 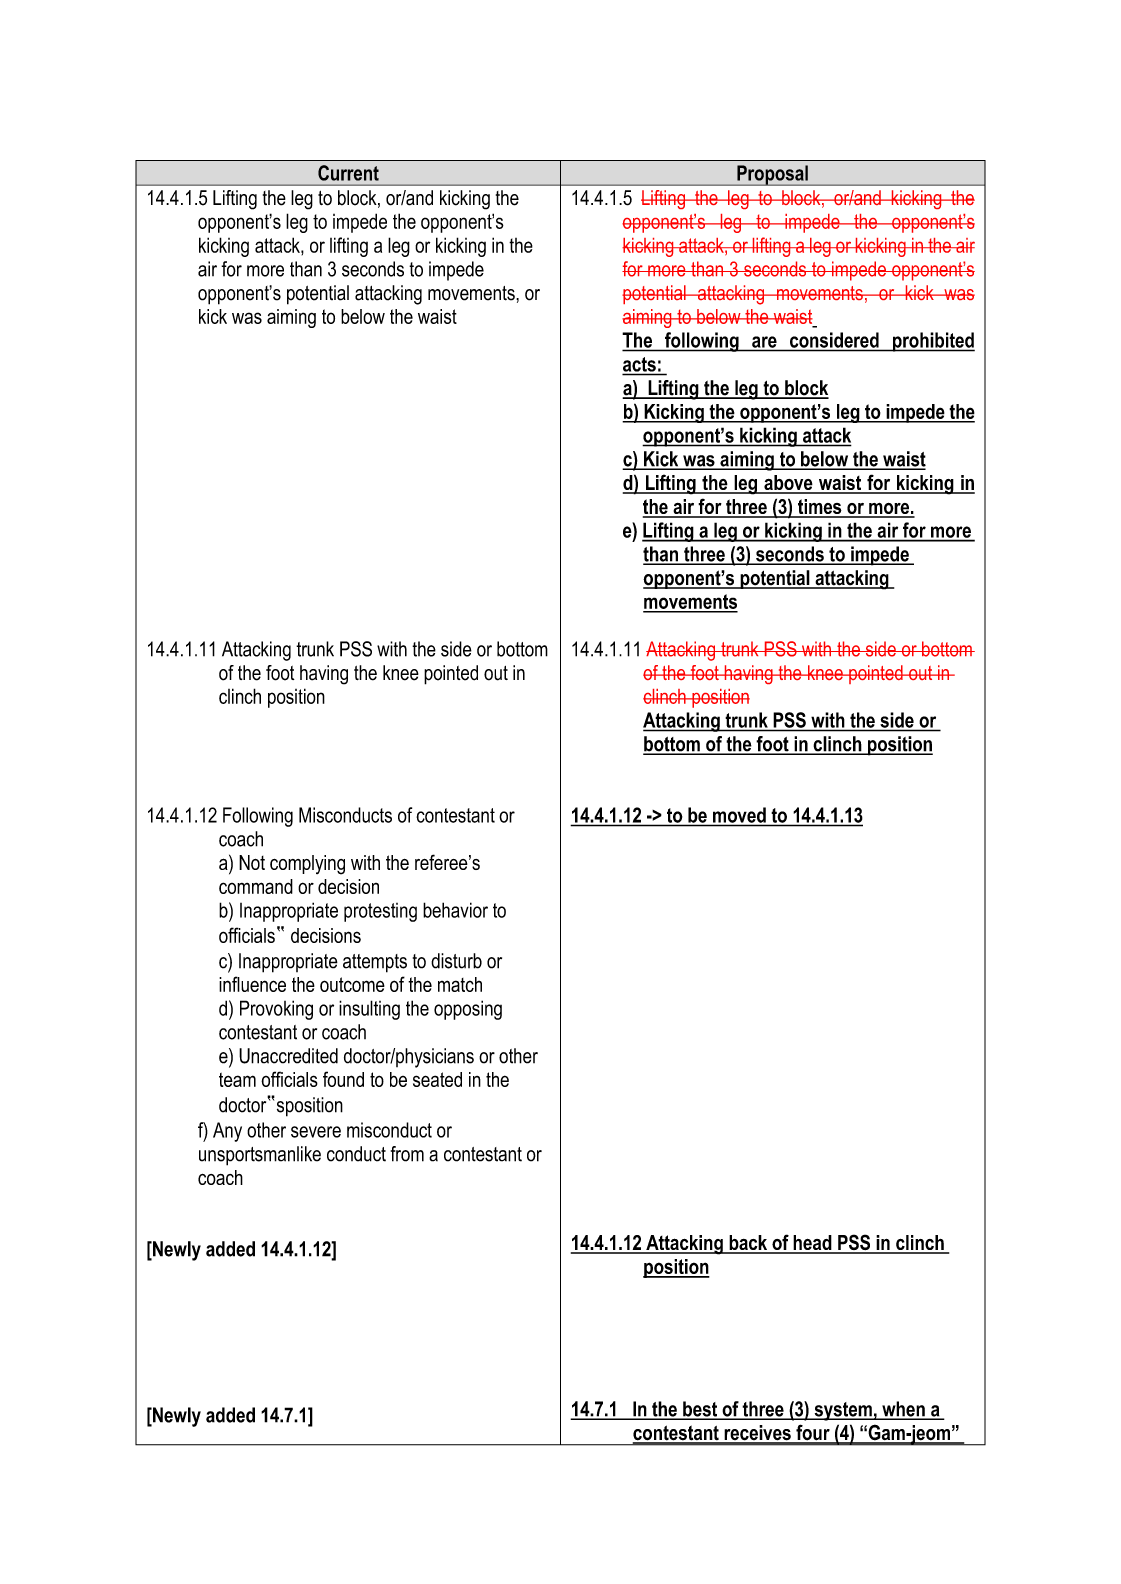 What do you see at coordinates (820, 508) in the document?
I see `times` at bounding box center [820, 508].
